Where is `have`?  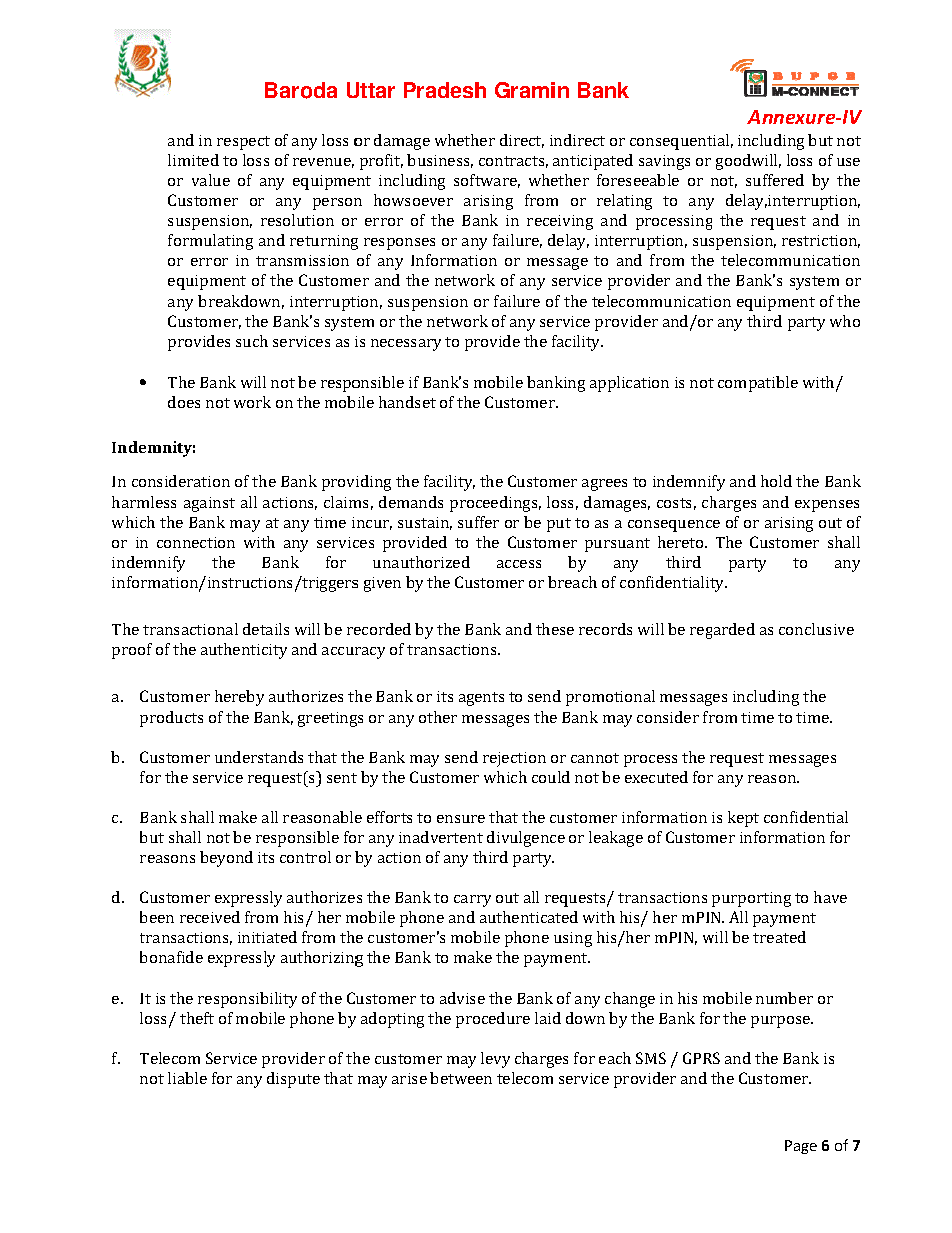
have is located at coordinates (830, 897).
